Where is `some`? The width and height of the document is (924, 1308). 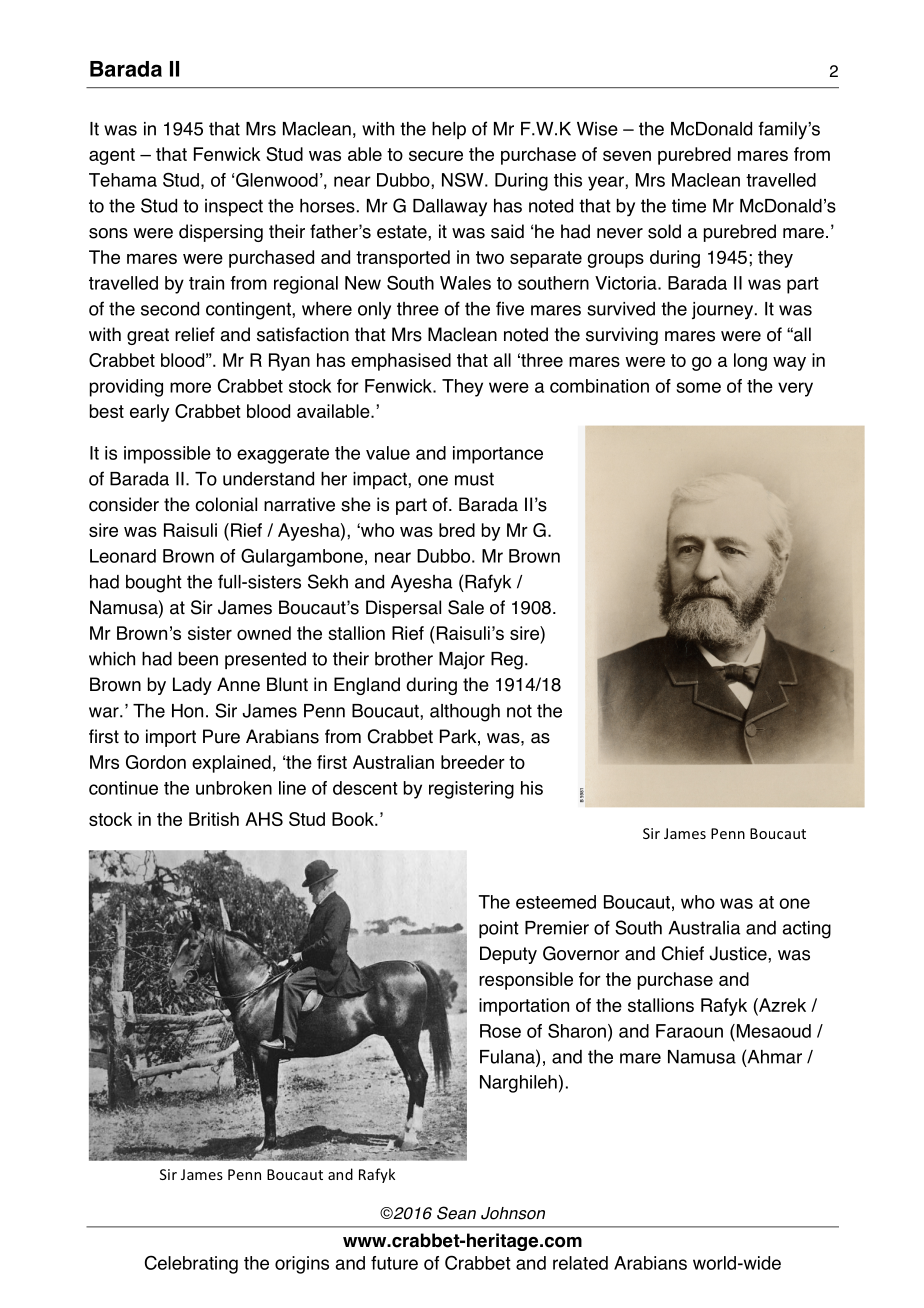
some is located at coordinates (698, 387).
